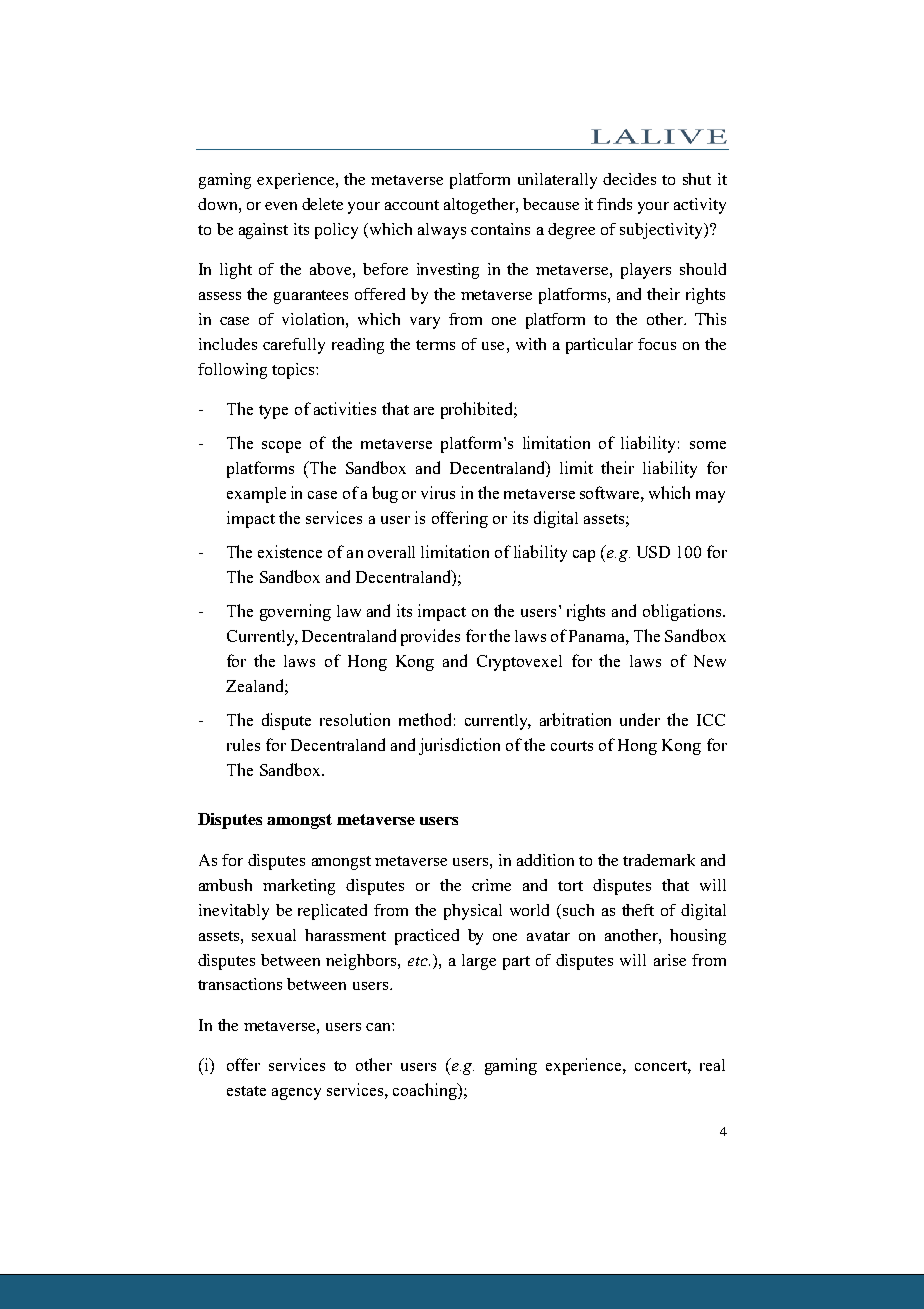 The image size is (924, 1309). Describe the element at coordinates (243, 745) in the screenshot. I see `rules` at that location.
